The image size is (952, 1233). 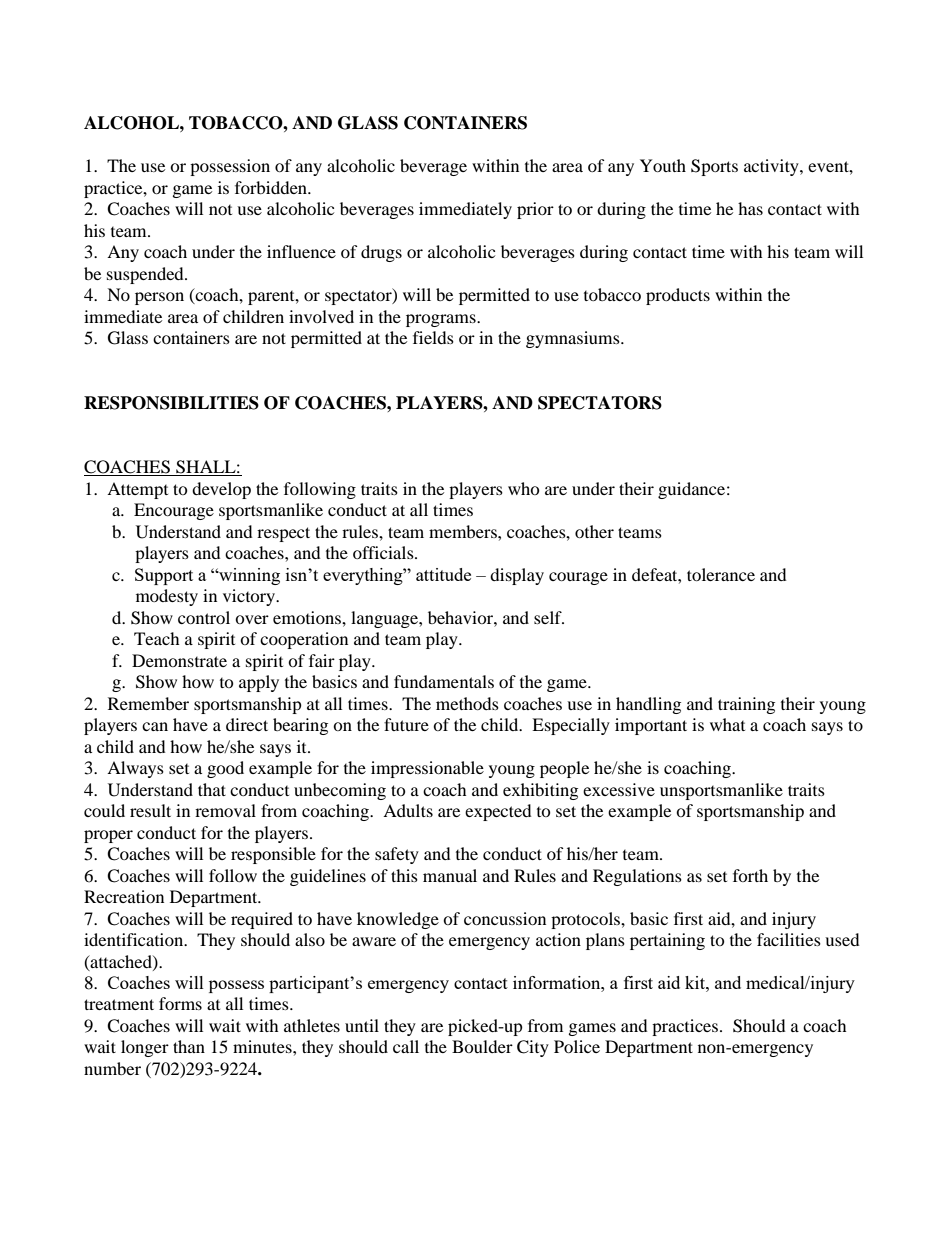 I want to click on good, so click(x=225, y=769).
